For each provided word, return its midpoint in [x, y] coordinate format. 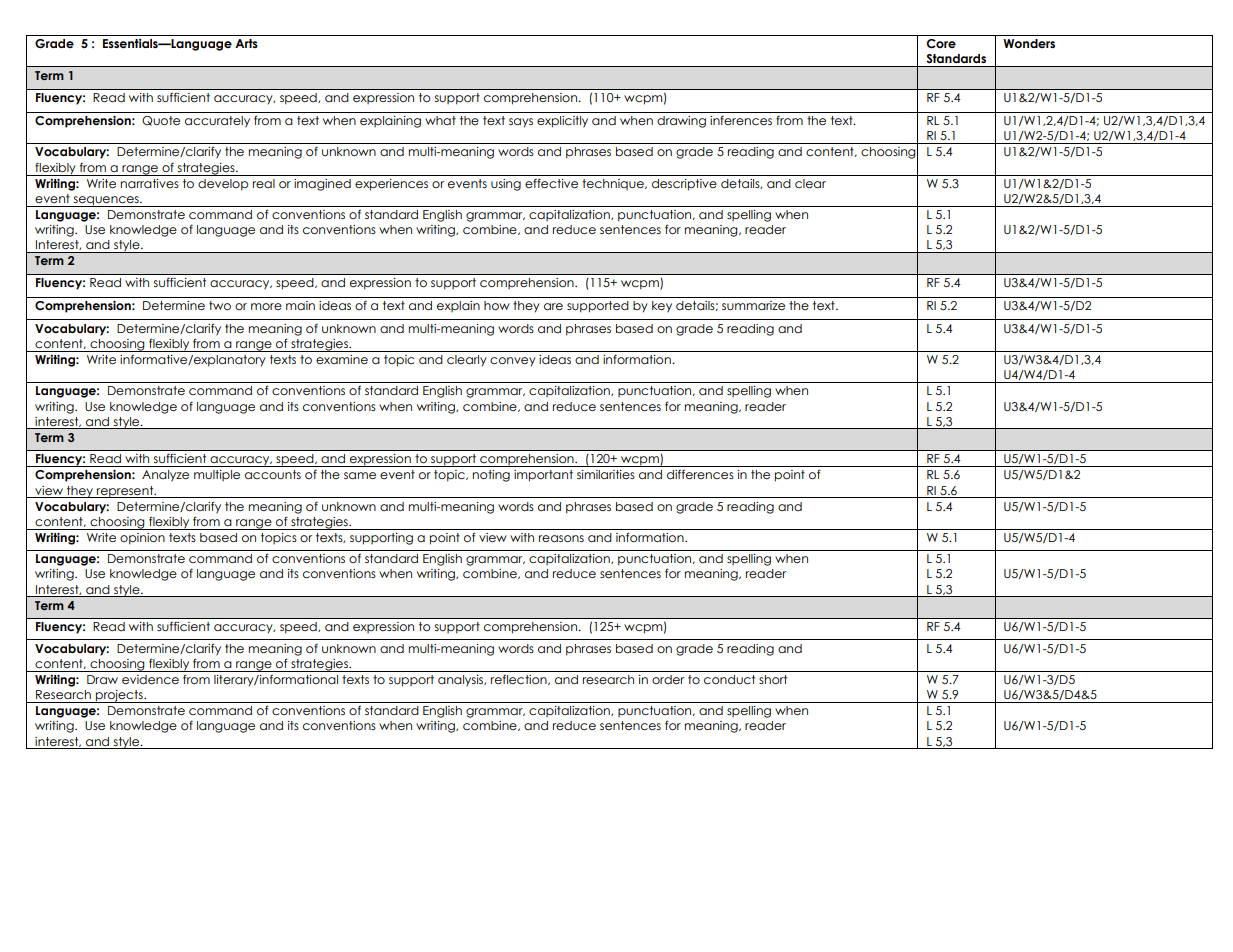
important [543, 476]
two [220, 305]
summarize [753, 305]
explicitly [562, 122]
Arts [246, 43]
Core [941, 43]
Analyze [165, 476]
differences [700, 474]
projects [119, 696]
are [553, 306]
